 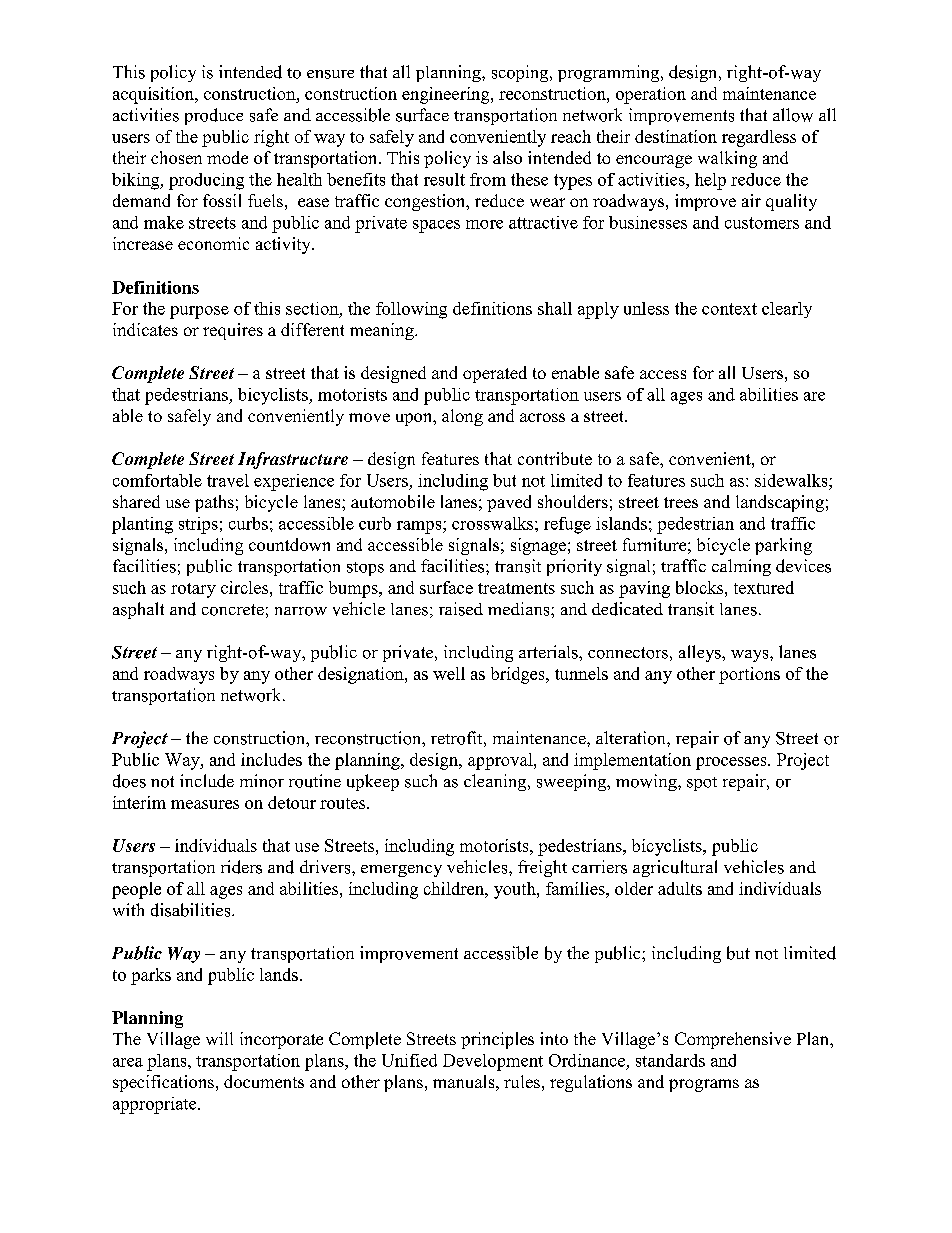 I want to click on rotary, so click(x=193, y=590).
